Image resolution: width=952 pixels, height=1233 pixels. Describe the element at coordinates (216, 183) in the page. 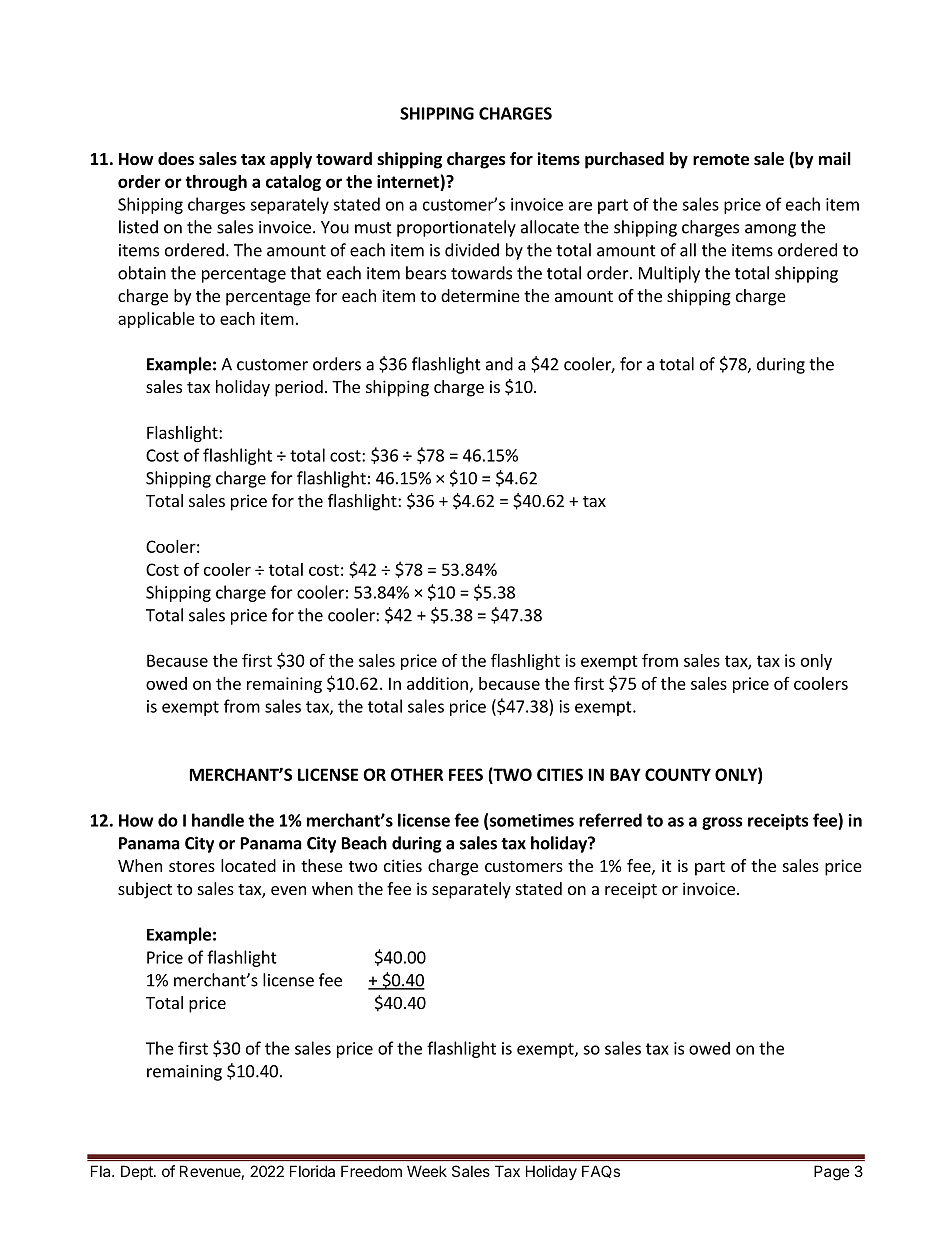

I see `through` at that location.
